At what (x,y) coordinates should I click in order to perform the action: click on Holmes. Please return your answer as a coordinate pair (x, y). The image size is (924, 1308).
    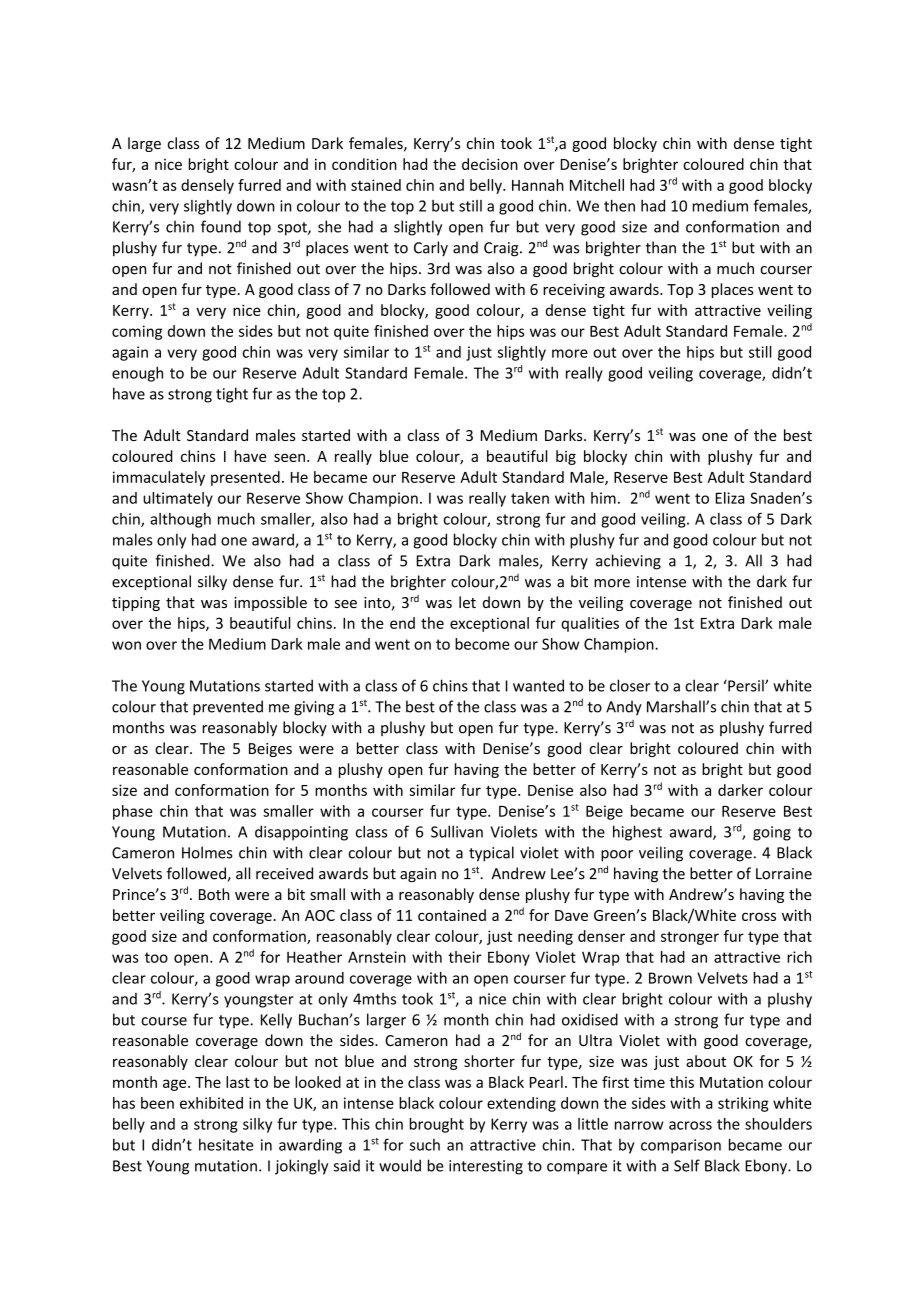
    Looking at the image, I should click on (207, 852).
